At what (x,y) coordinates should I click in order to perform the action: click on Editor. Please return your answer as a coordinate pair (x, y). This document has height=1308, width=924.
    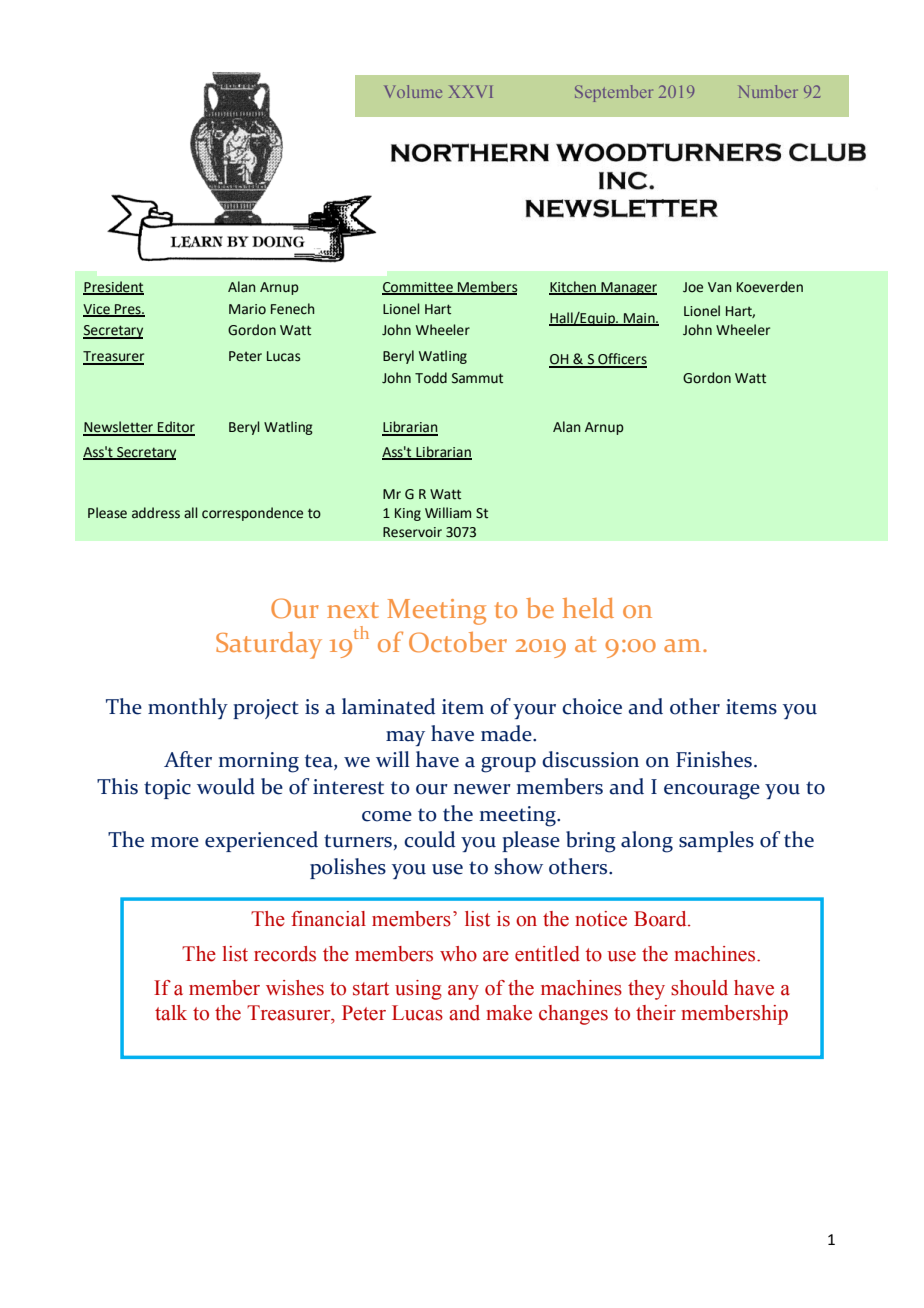
    Looking at the image, I should click on (175, 428).
